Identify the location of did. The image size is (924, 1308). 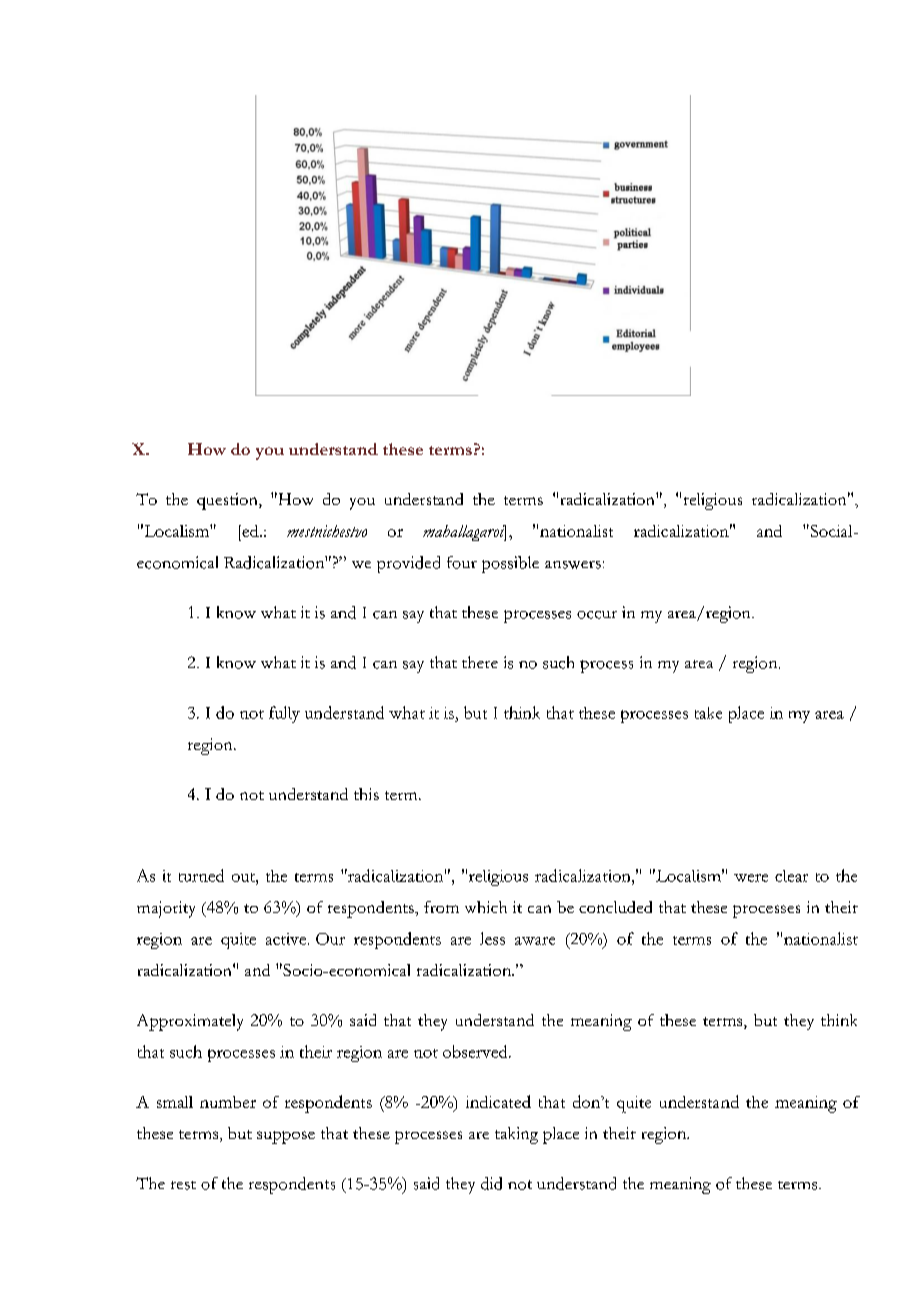
(491, 1183).
